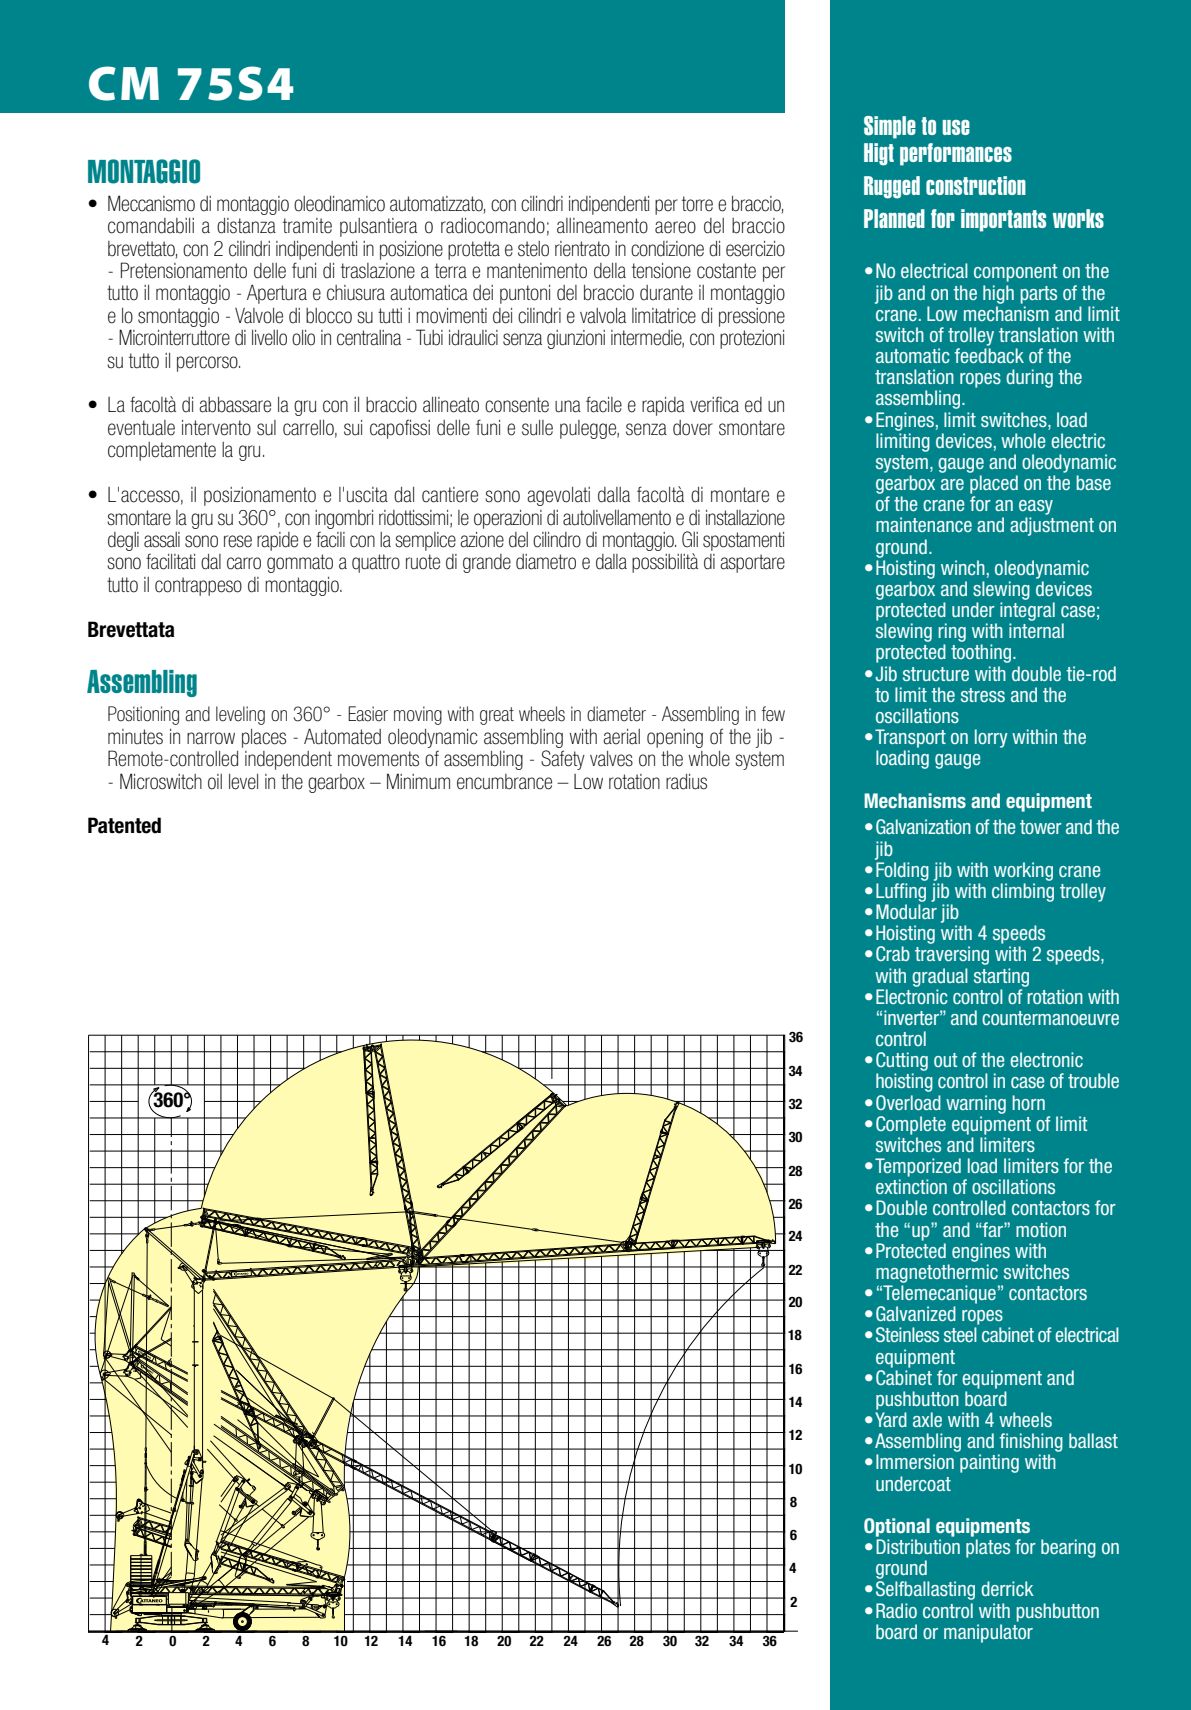 This screenshot has height=1710, width=1191. I want to click on Distribution, so click(918, 1546).
